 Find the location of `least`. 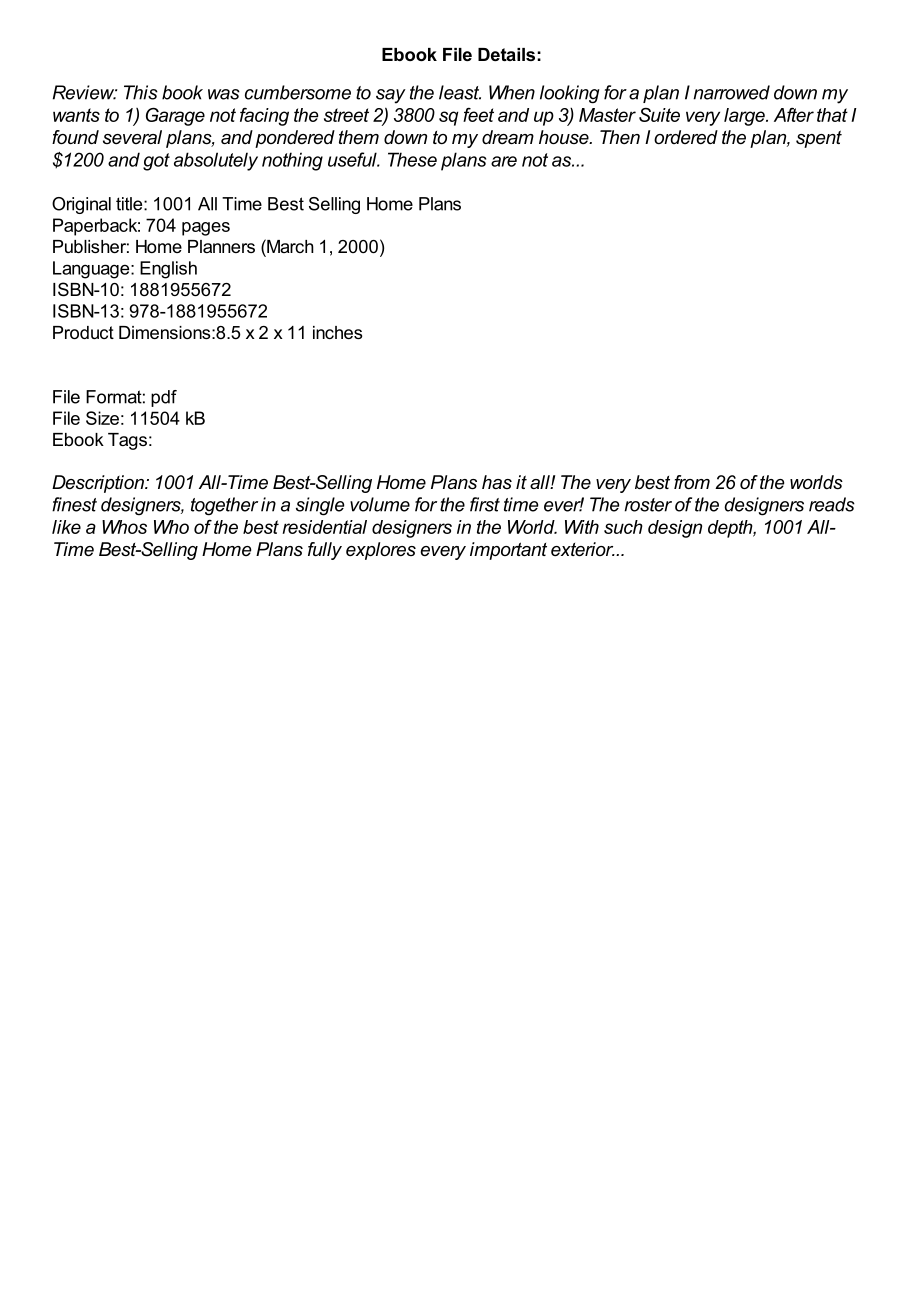

least is located at coordinates (460, 92).
